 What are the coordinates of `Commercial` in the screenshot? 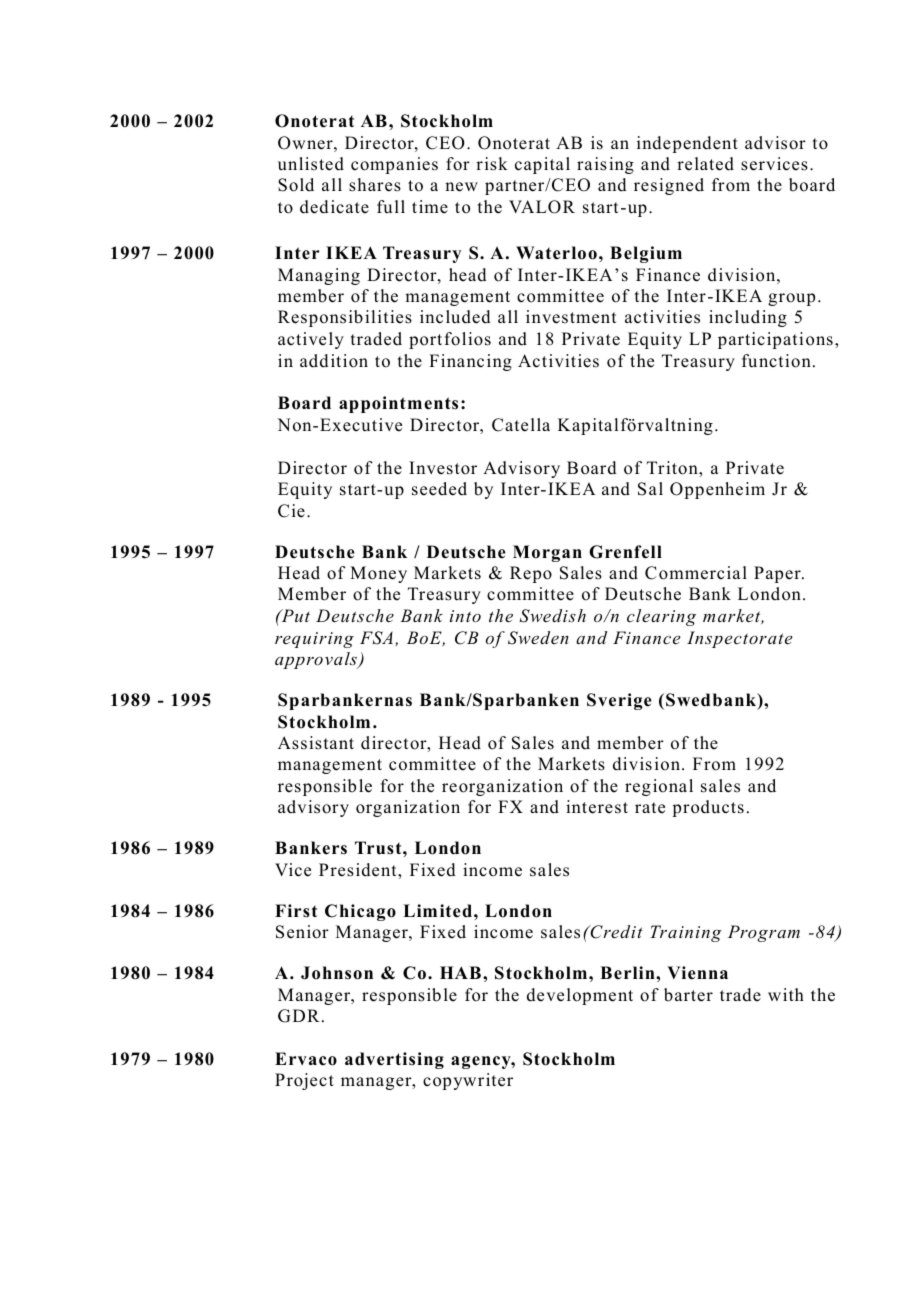 It's located at (696, 573).
